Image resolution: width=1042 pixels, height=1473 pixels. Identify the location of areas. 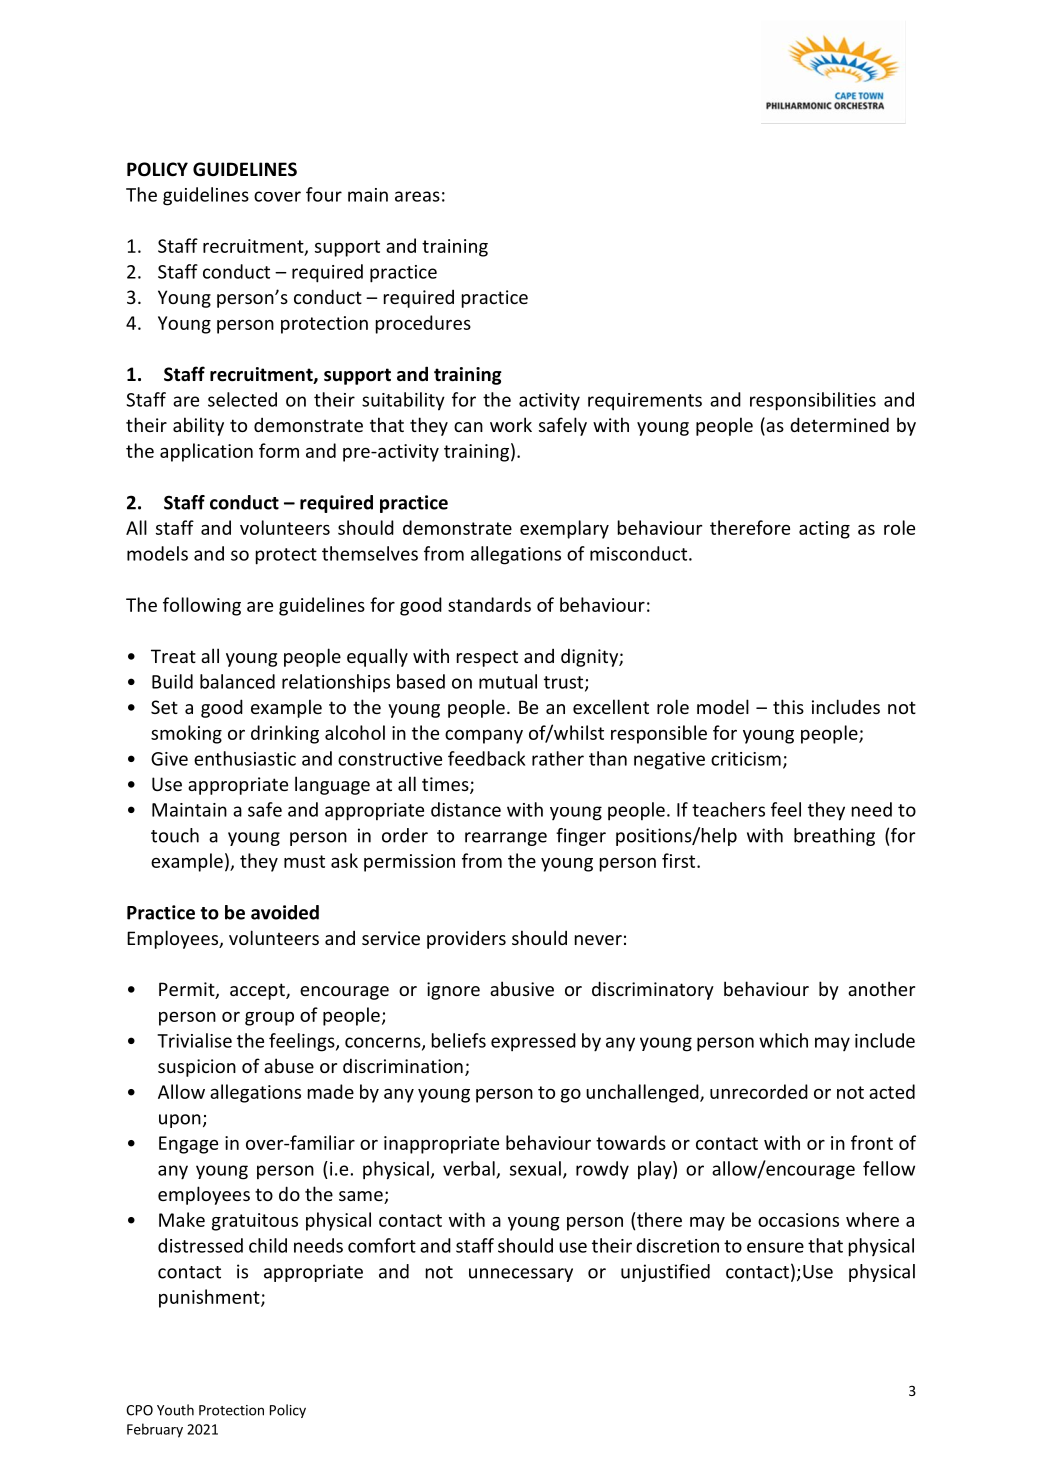
(417, 196).
